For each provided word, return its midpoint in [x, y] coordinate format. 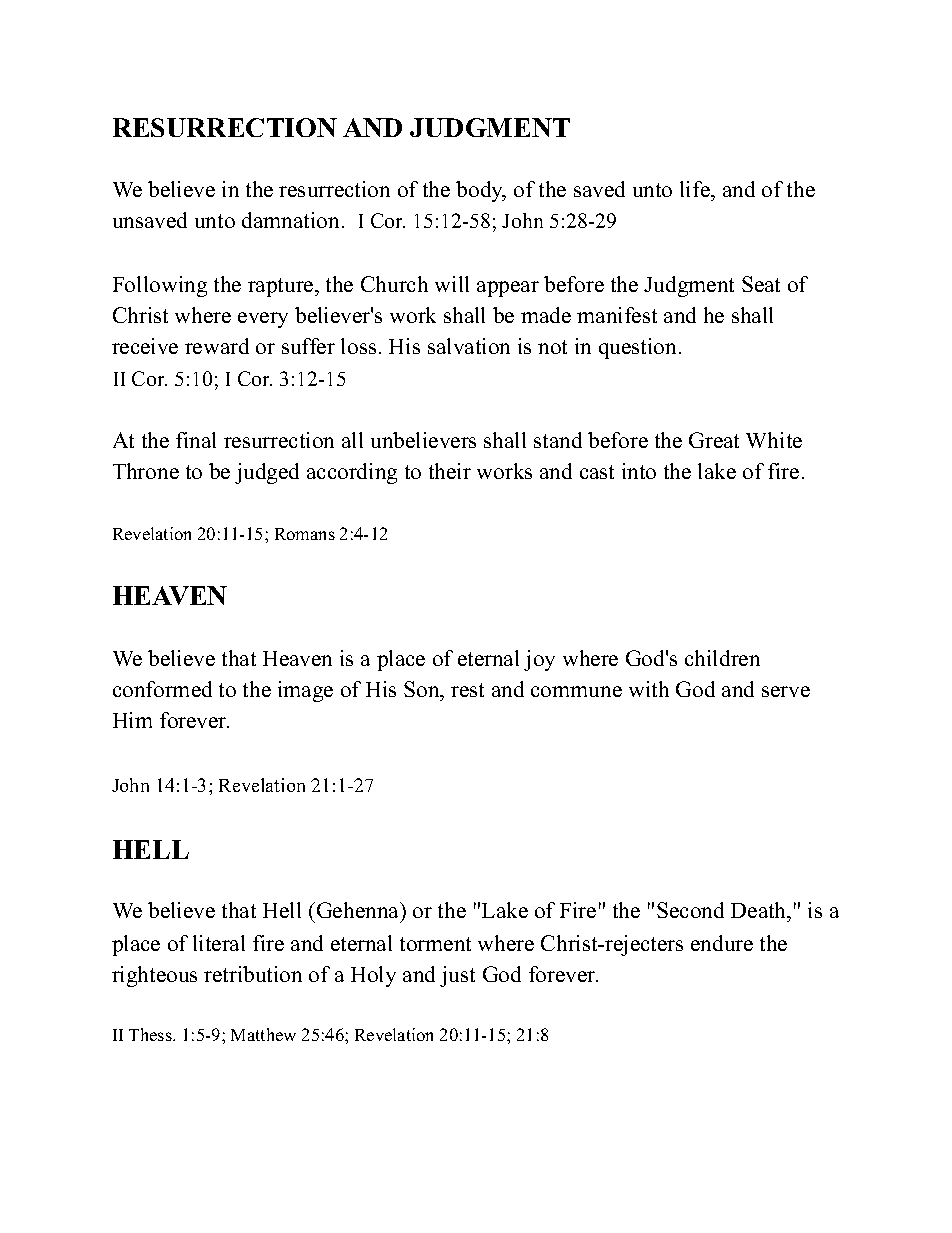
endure [722, 943]
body [481, 191]
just [457, 976]
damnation [290, 220]
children [722, 658]
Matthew [263, 1034]
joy [539, 660]
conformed [162, 689]
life [696, 189]
